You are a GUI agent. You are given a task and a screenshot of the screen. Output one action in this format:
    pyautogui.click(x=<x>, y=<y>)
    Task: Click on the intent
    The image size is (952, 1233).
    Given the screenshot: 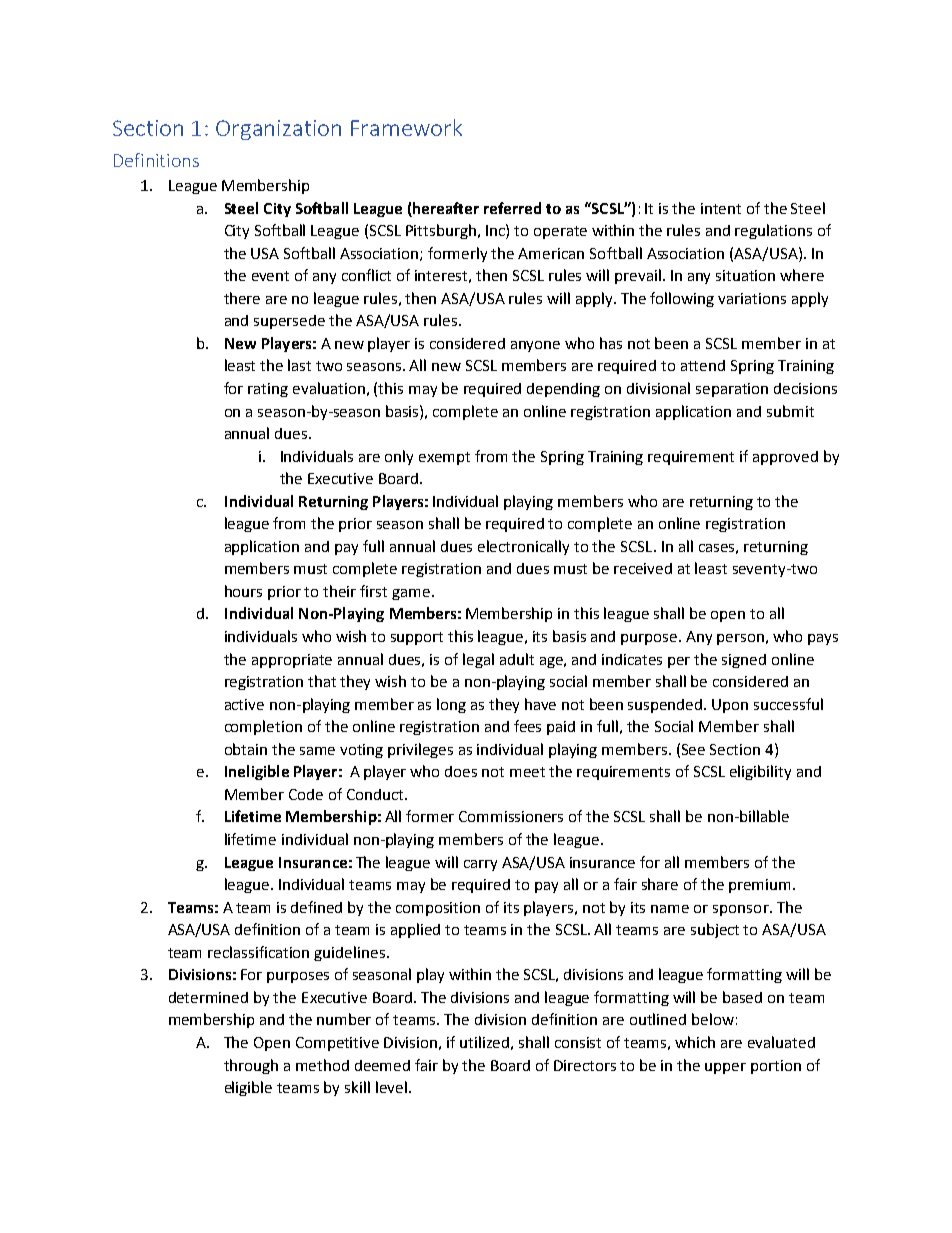 What is the action you would take?
    pyautogui.click(x=721, y=208)
